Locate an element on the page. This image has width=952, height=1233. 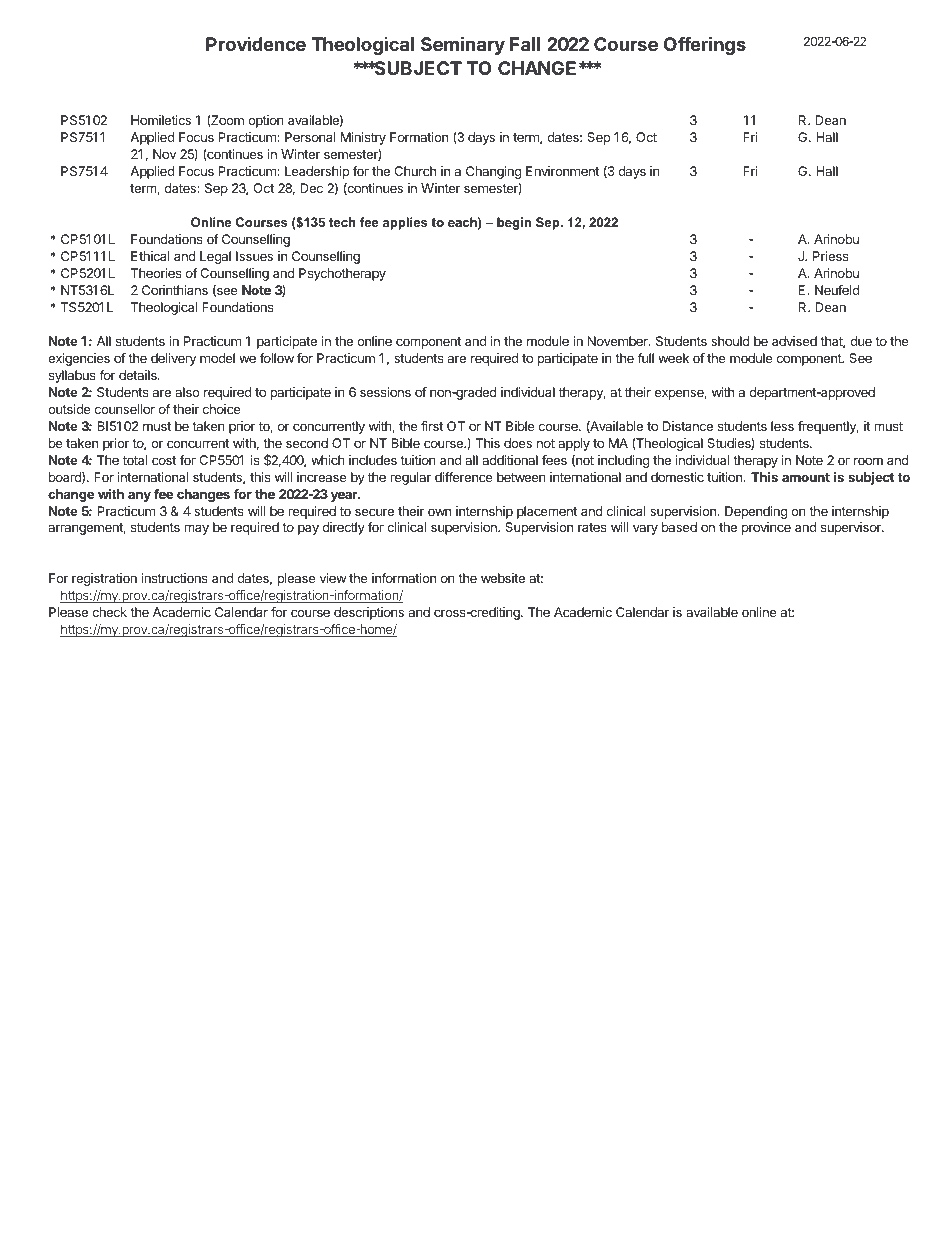
advised is located at coordinates (794, 341).
